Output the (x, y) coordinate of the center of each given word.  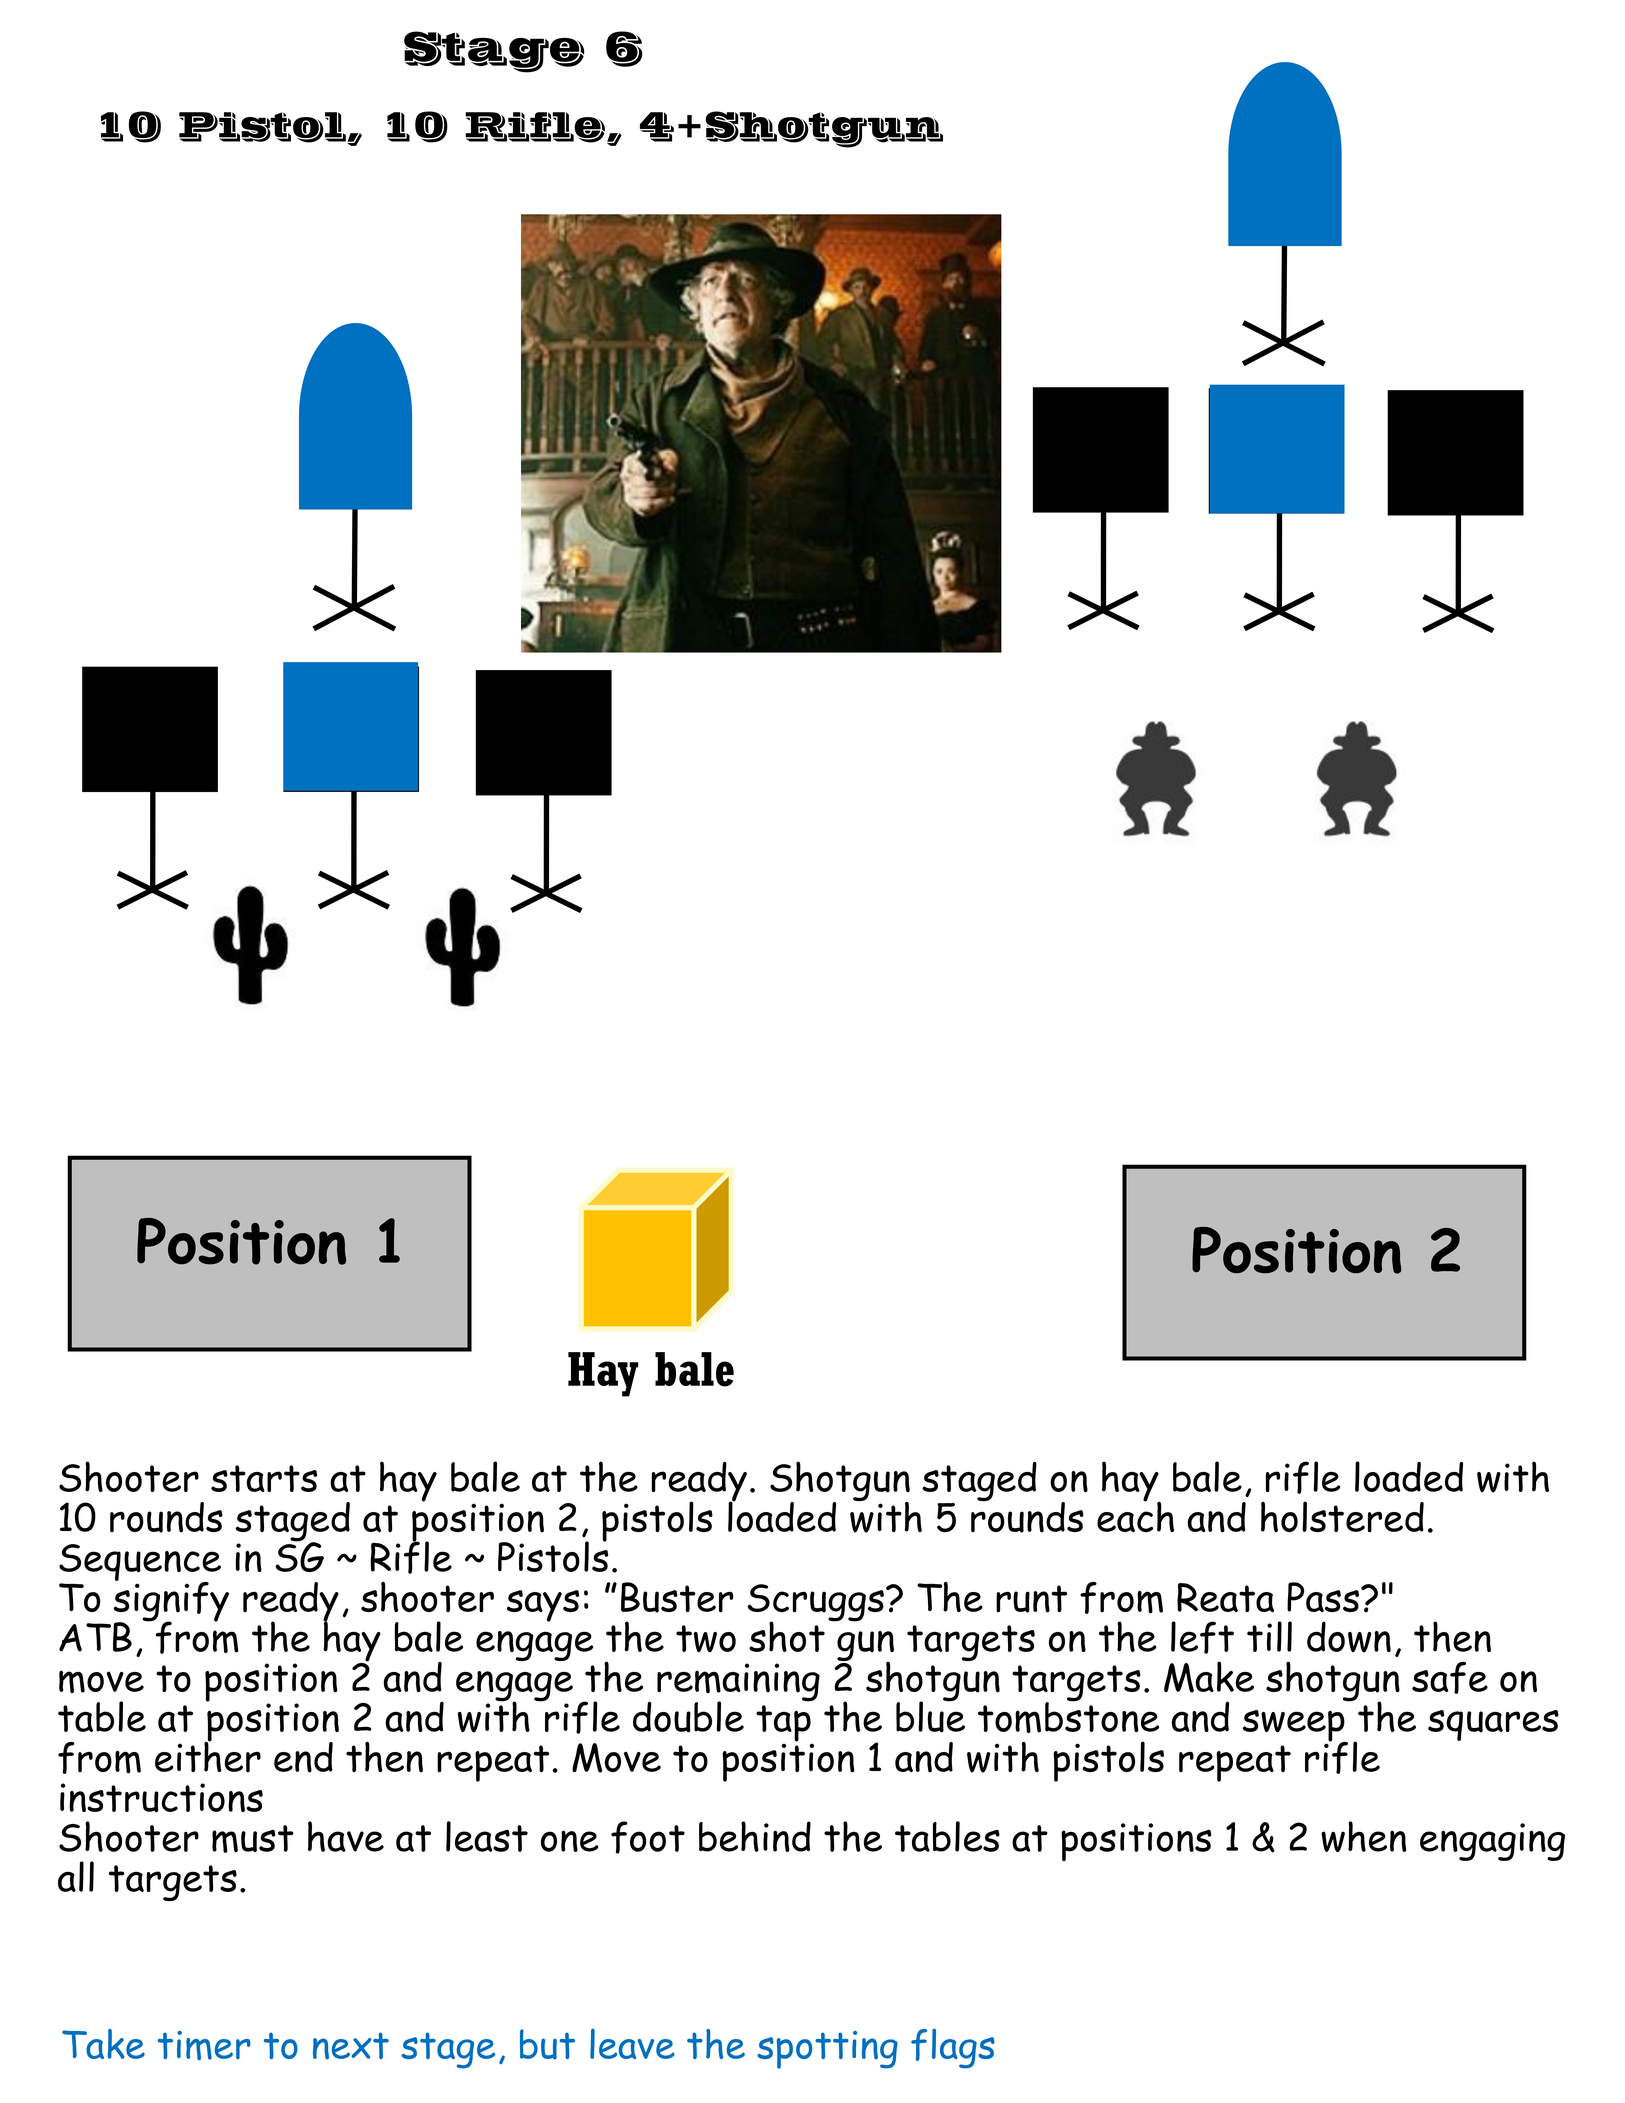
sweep (1295, 1727)
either (208, 1756)
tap (784, 1724)
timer (204, 2045)
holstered (1342, 1517)
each (1135, 1515)
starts (264, 1478)
